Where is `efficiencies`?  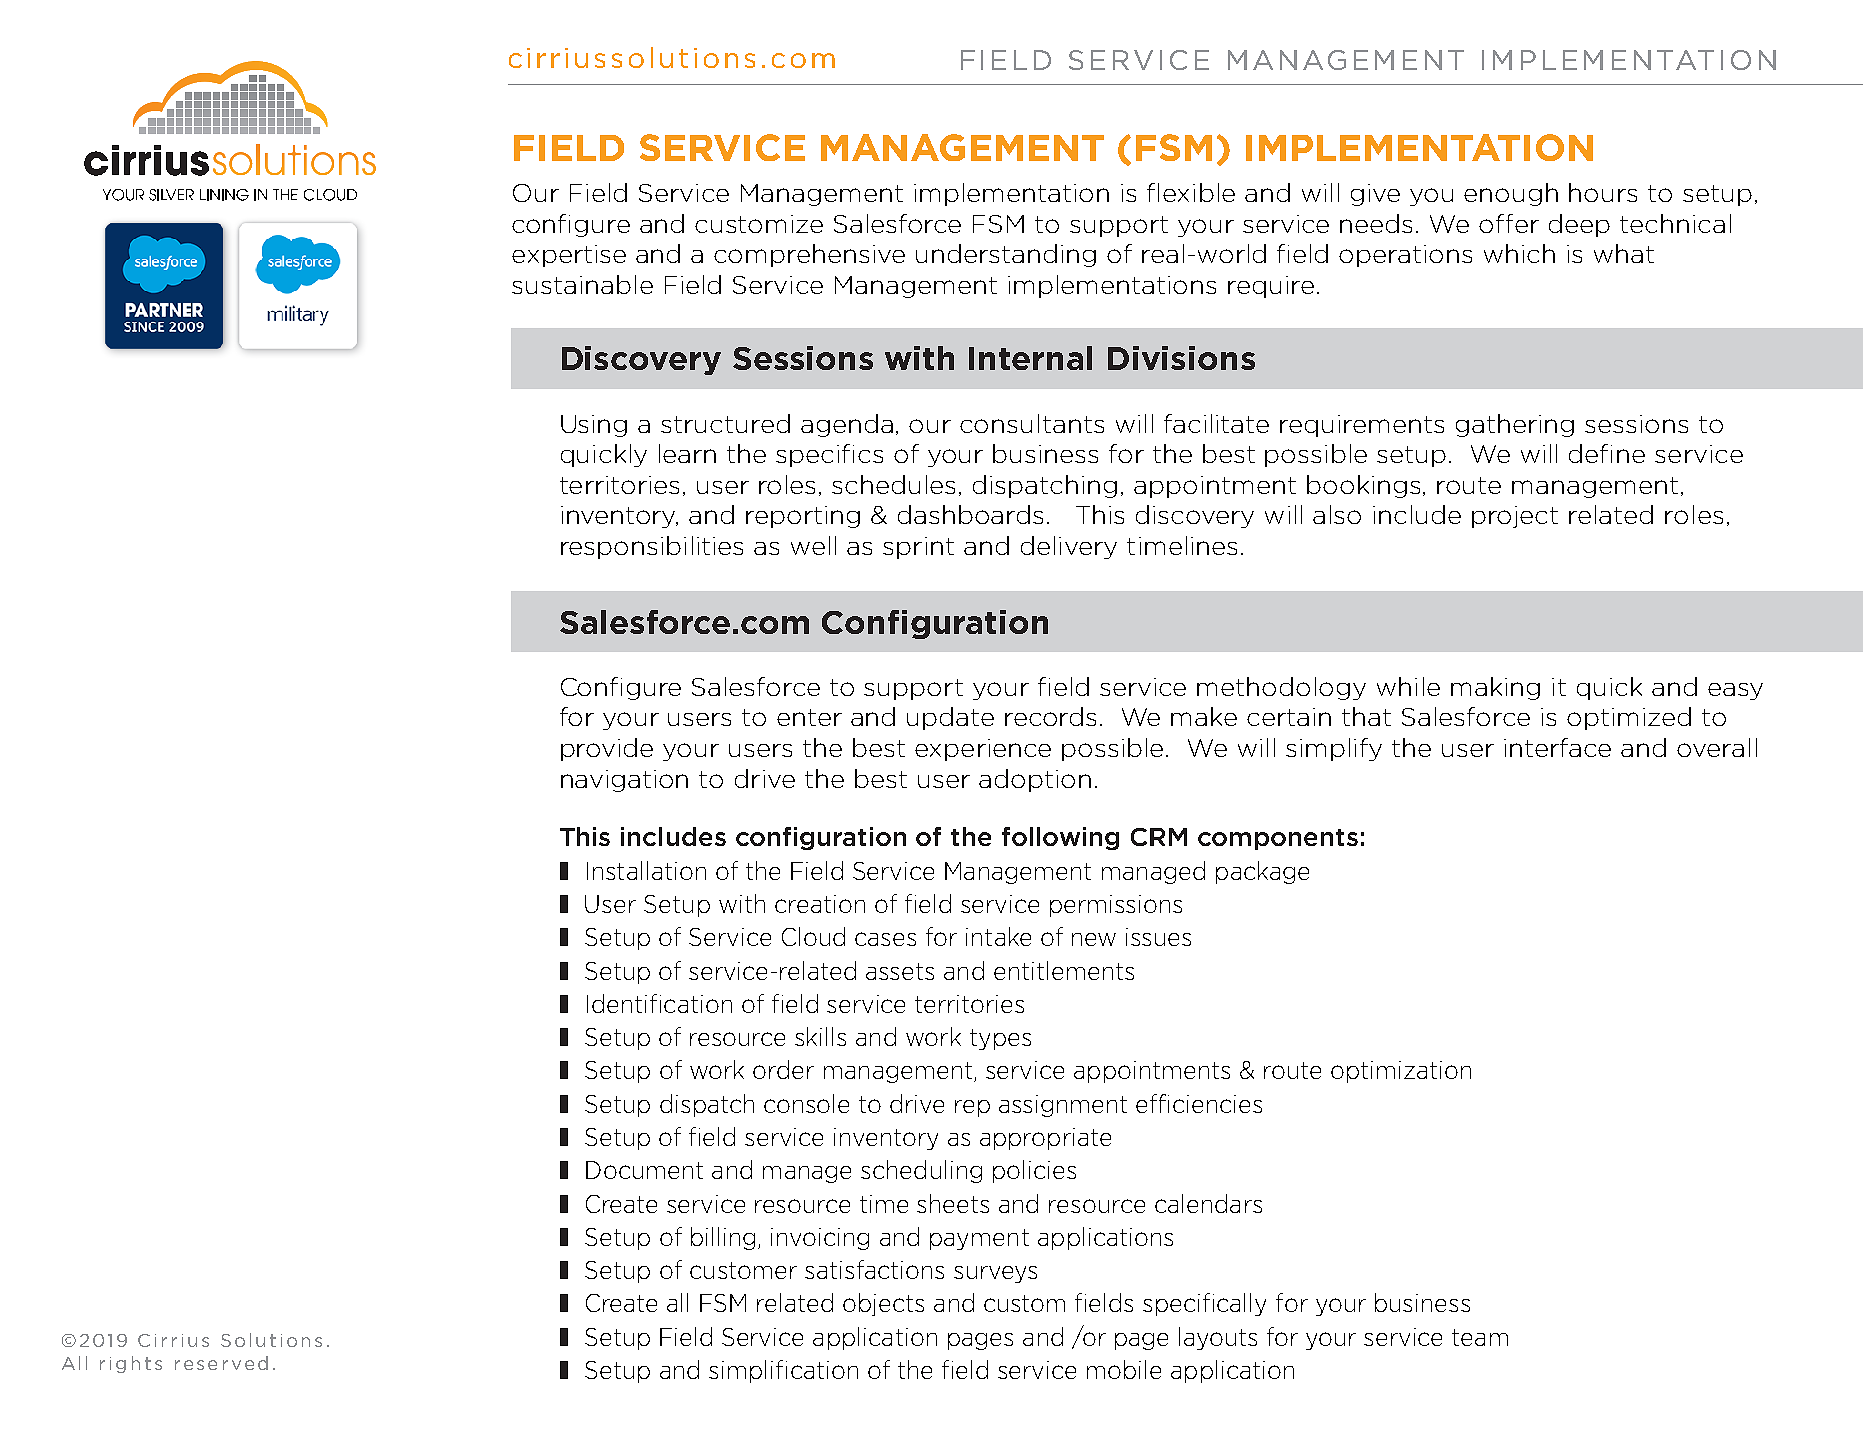 efficiencies is located at coordinates (1199, 1103).
